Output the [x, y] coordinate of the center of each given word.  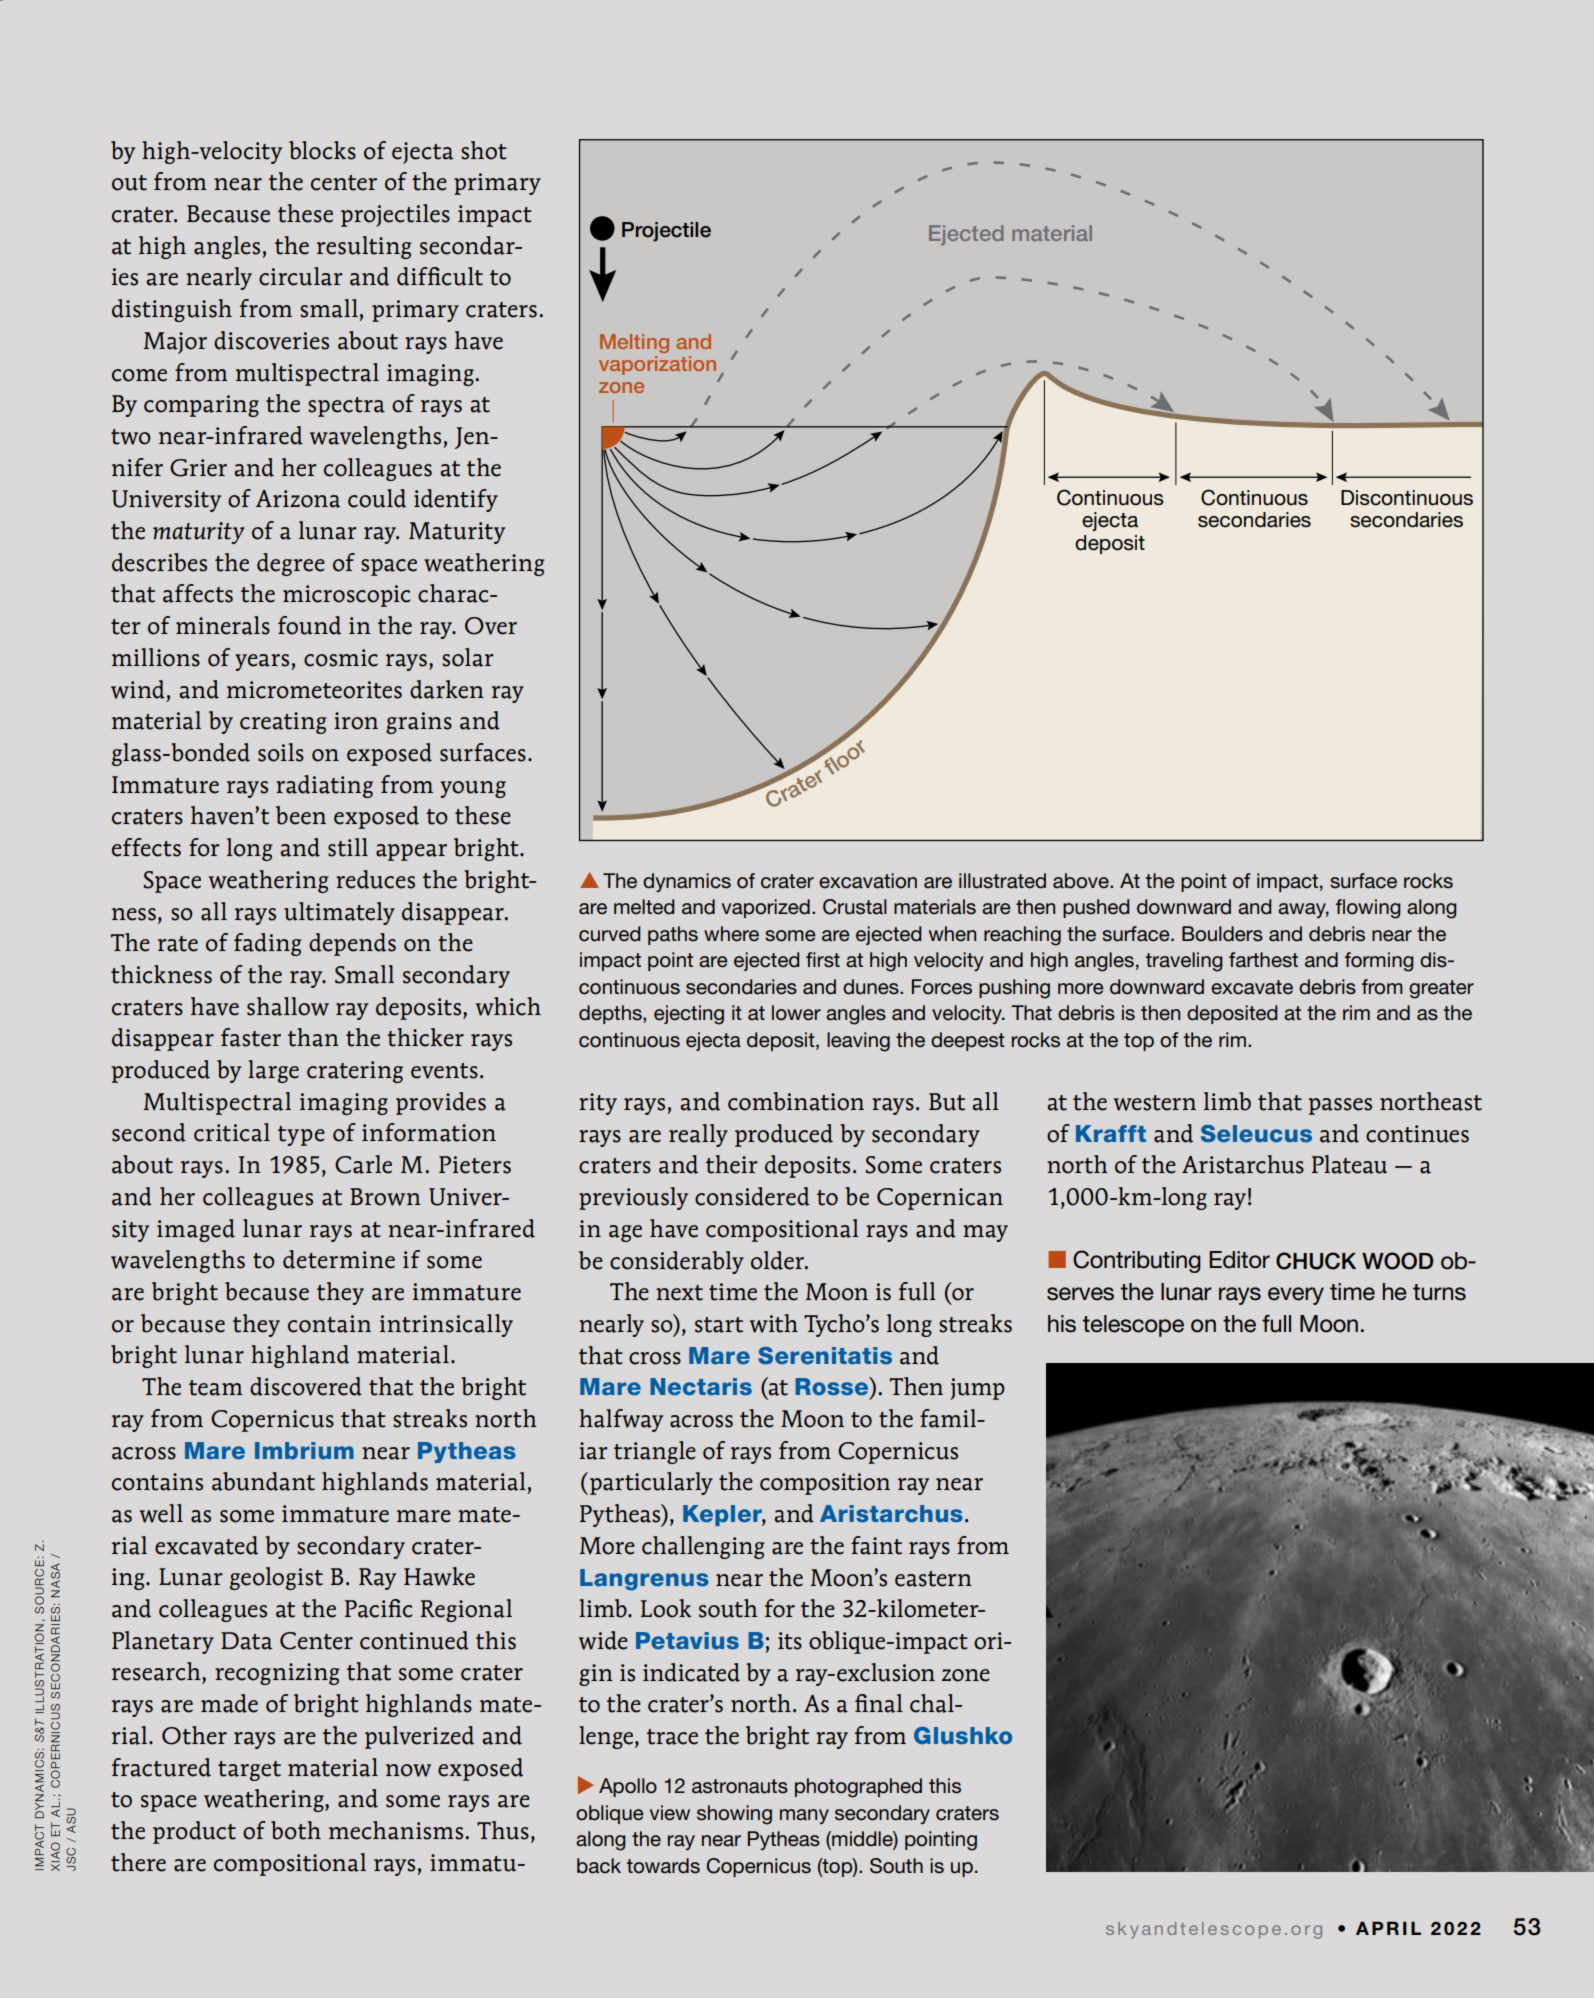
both [296, 1830]
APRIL [1388, 1928]
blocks [322, 150]
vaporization [657, 365]
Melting [634, 343]
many [804, 1816]
